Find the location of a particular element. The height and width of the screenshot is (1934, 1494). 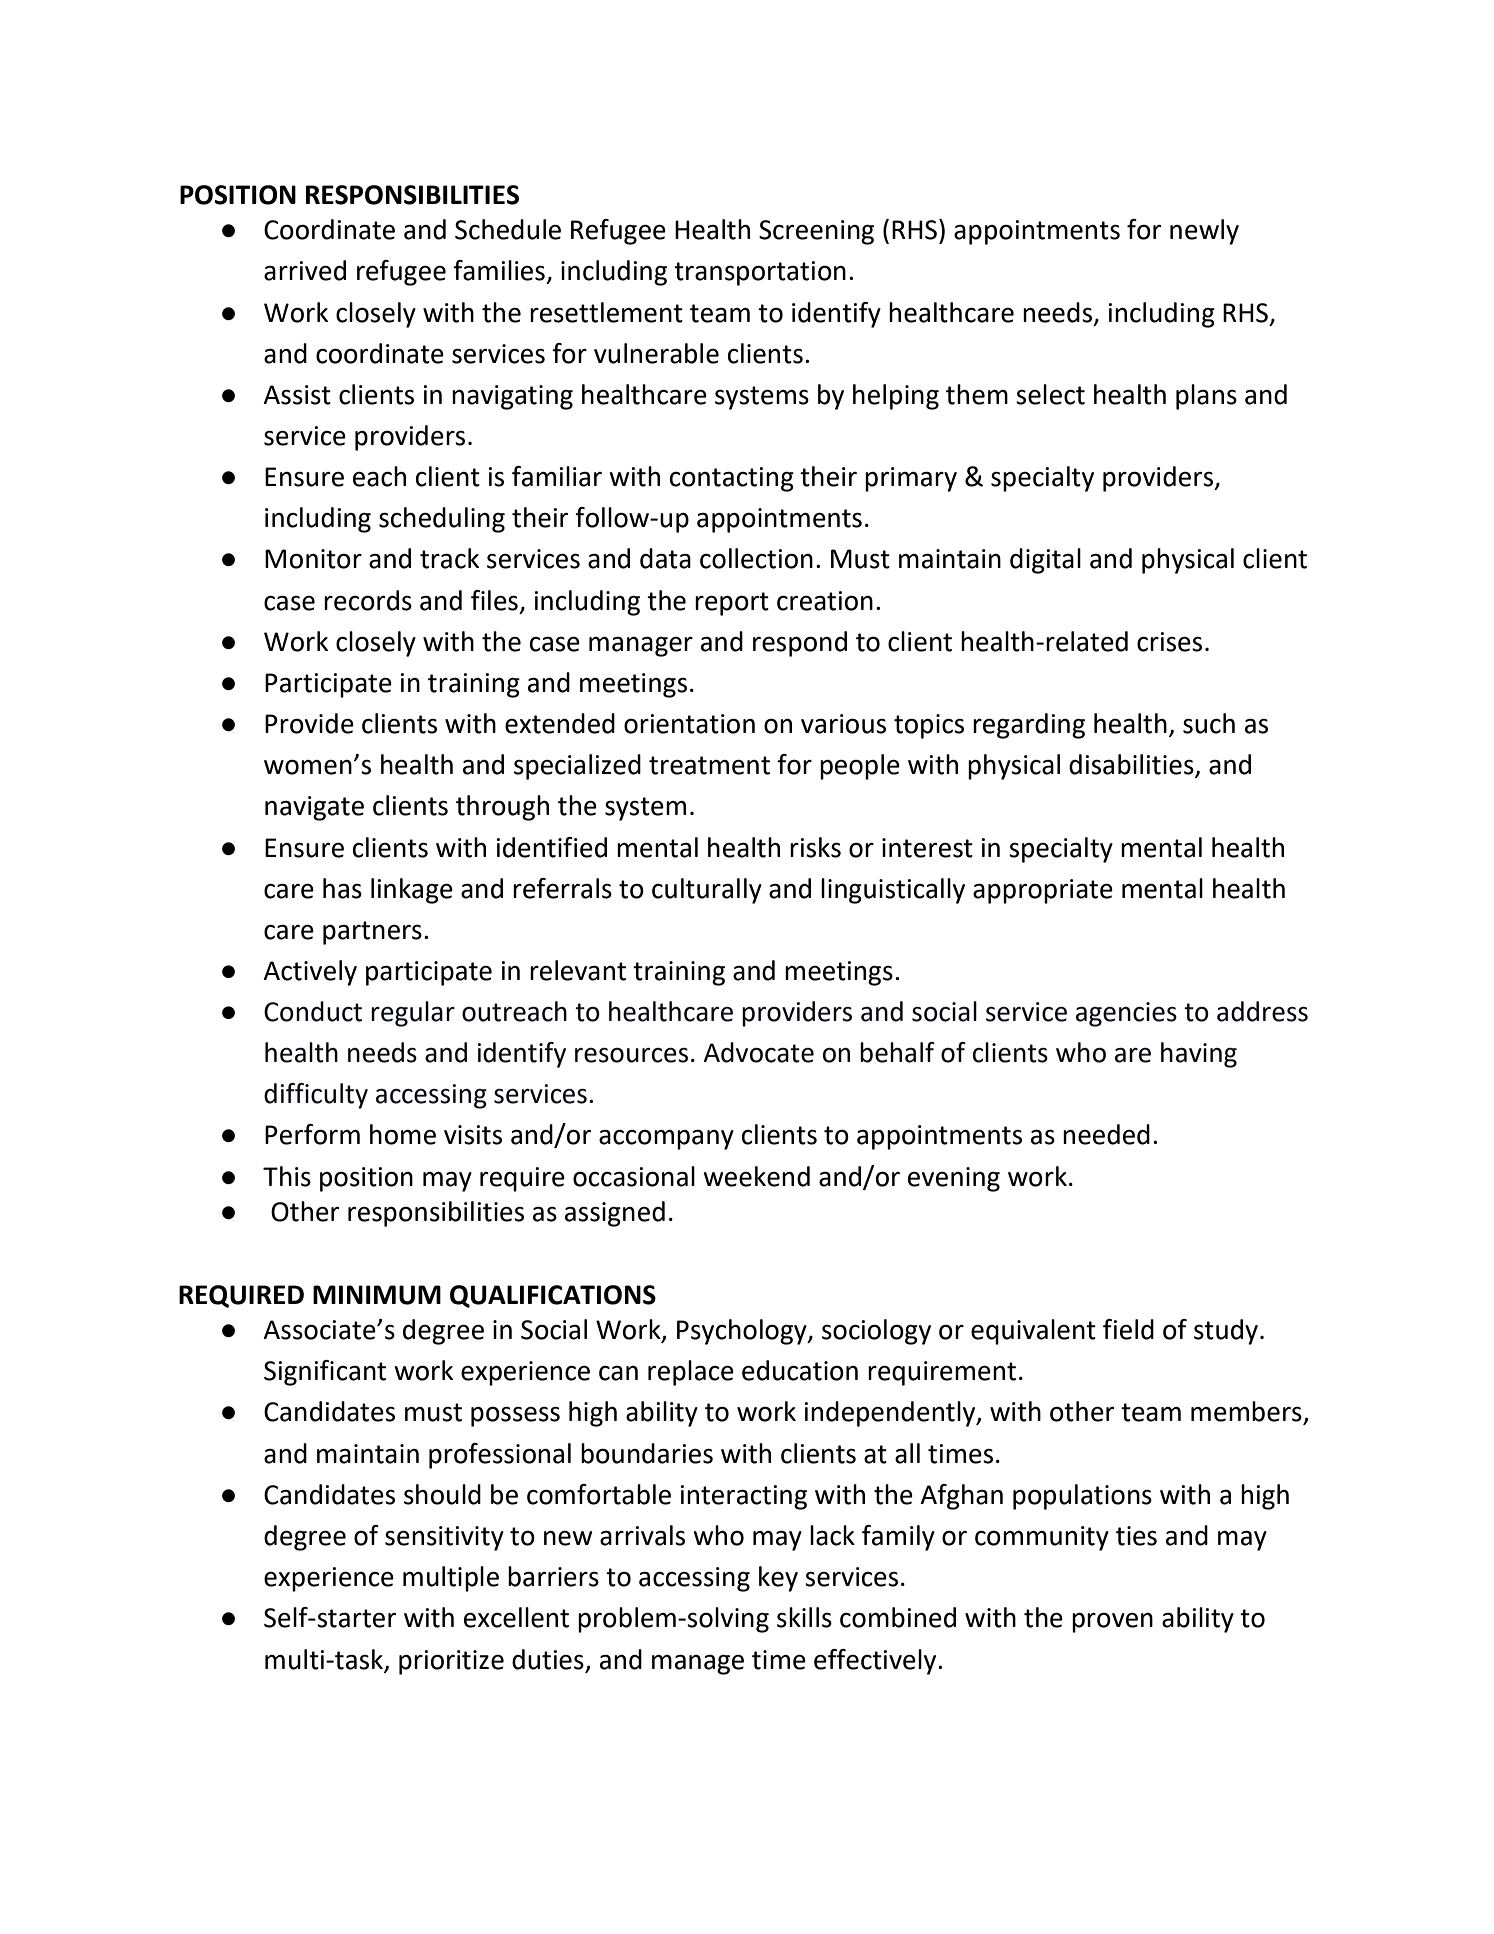

various is located at coordinates (843, 724).
